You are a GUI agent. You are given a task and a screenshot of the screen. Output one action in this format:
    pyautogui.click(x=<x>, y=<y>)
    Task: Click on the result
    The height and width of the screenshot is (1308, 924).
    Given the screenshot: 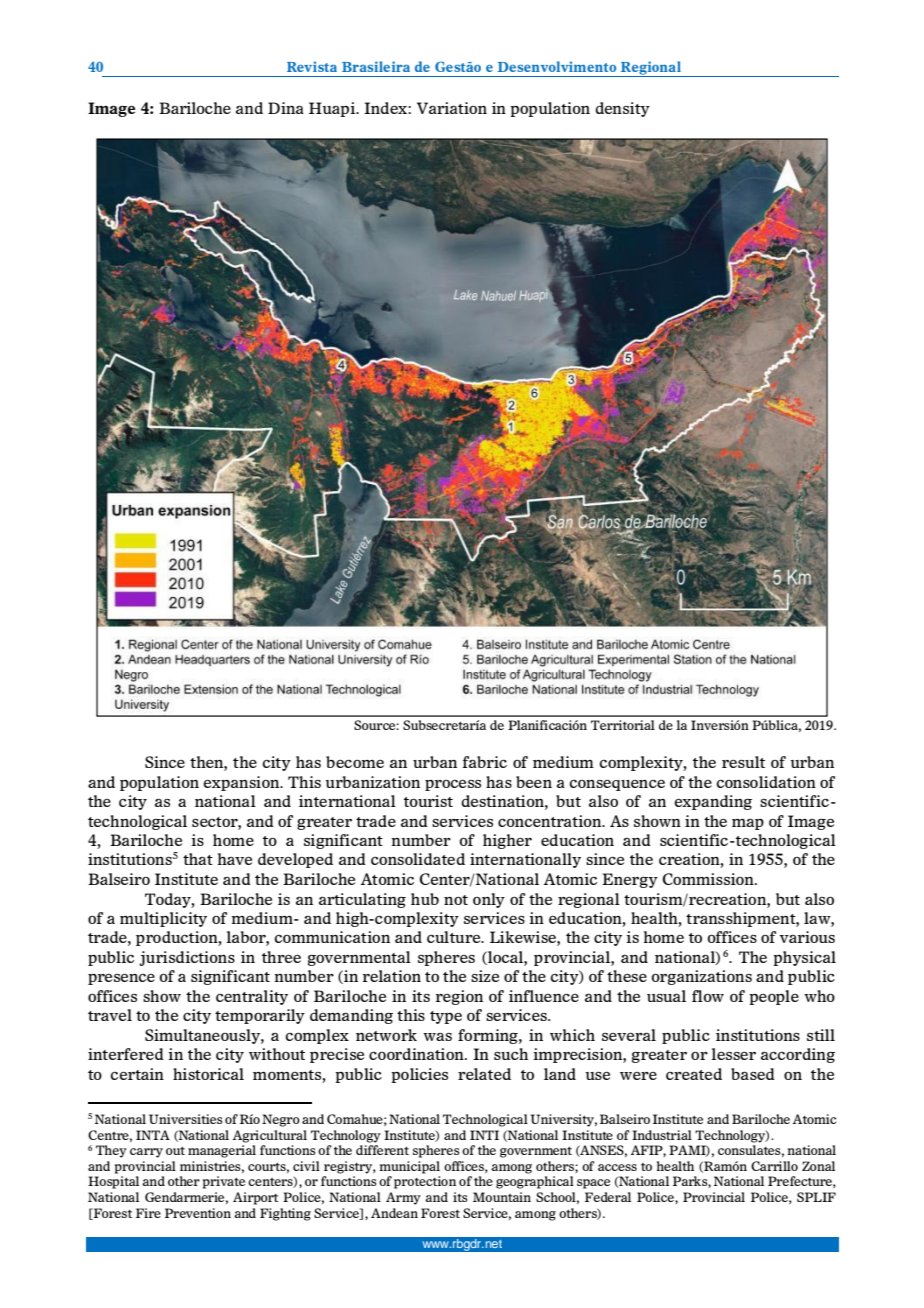 What is the action you would take?
    pyautogui.click(x=743, y=762)
